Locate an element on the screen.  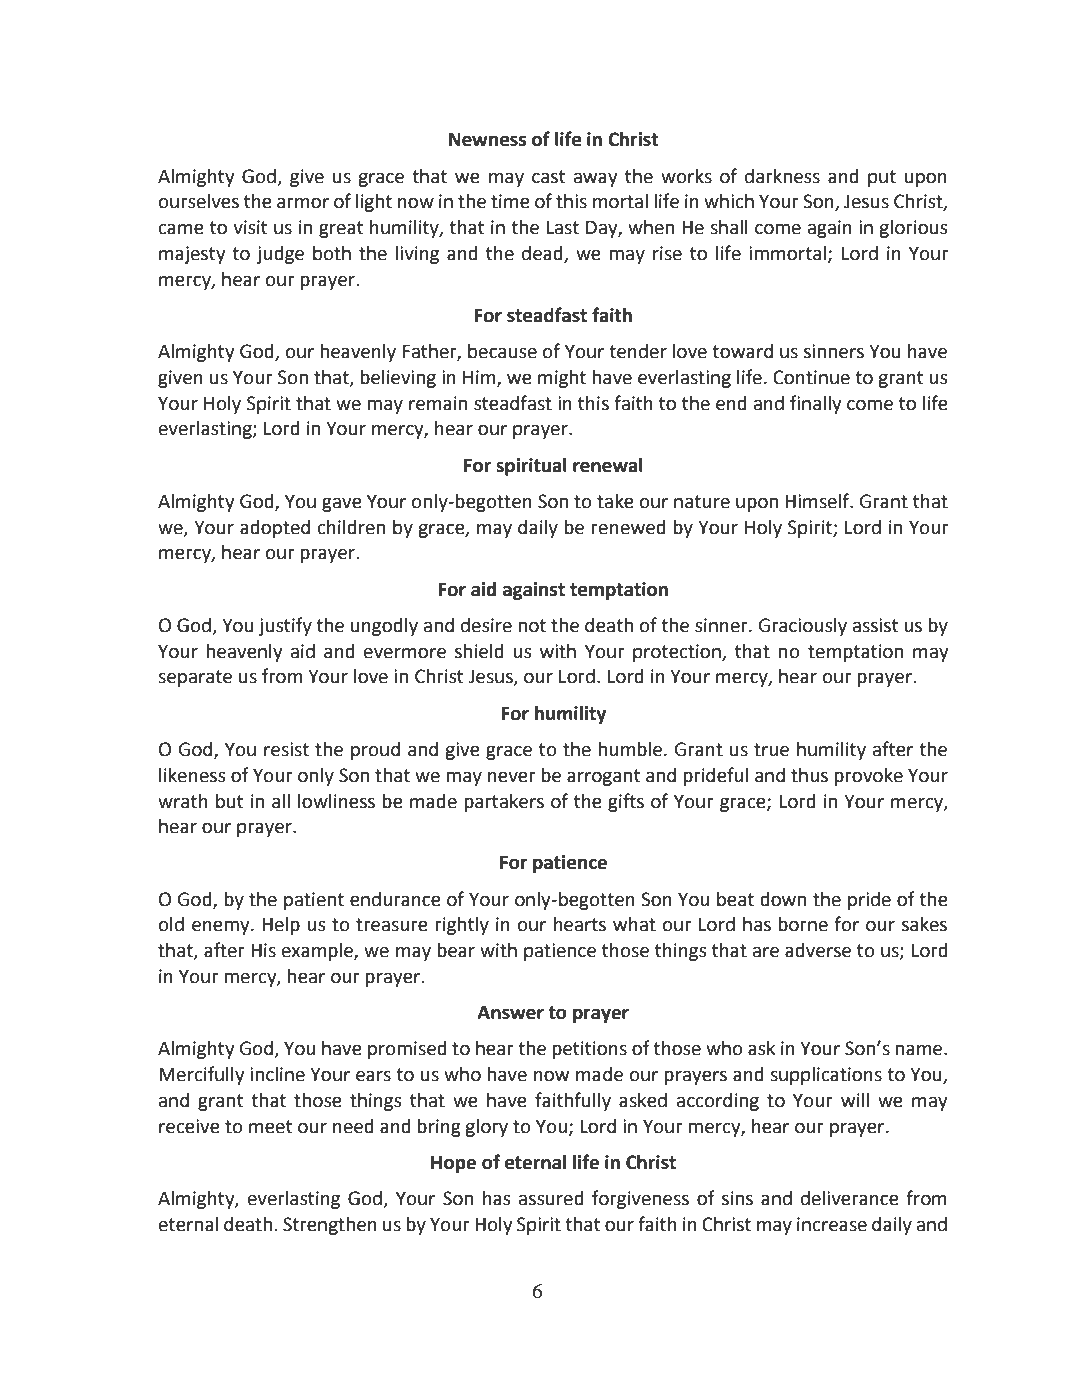
cast is located at coordinates (548, 177).
